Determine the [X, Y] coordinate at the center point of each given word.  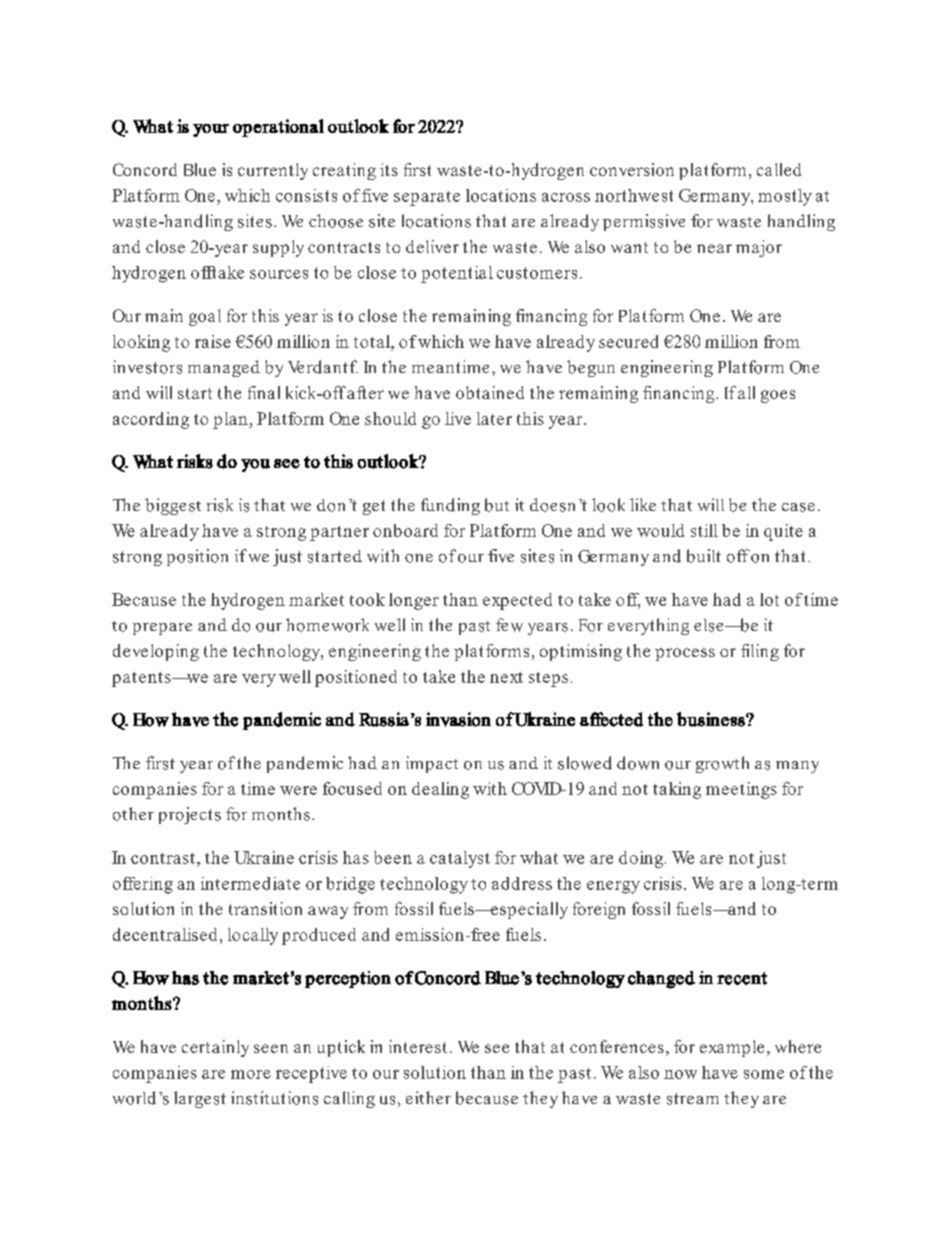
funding [450, 506]
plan [231, 420]
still [704, 530]
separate [427, 198]
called [779, 169]
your [211, 130]
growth [722, 764]
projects [190, 815]
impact [432, 764]
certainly [215, 1048]
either [428, 1097]
